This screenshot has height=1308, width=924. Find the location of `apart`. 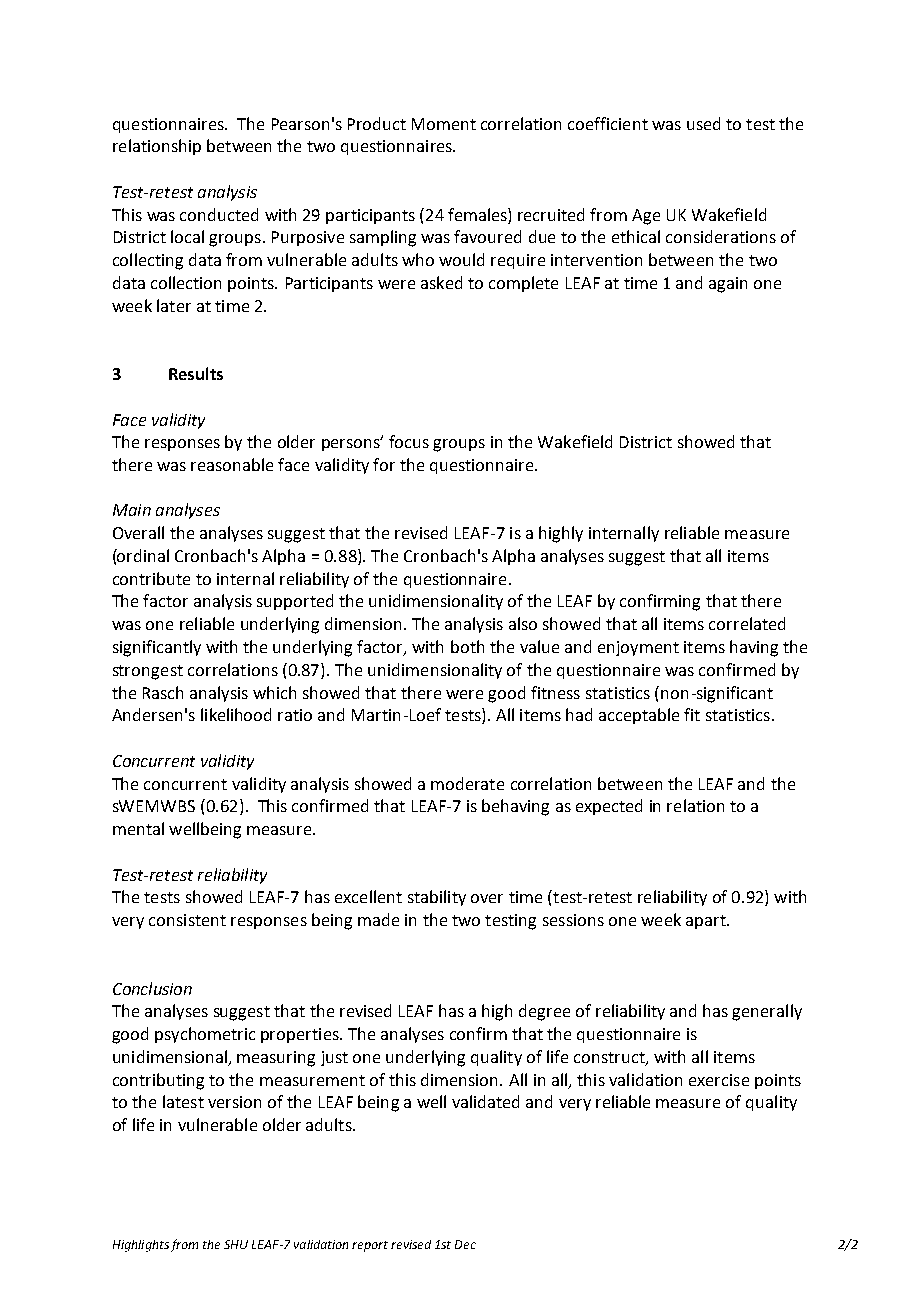

apart is located at coordinates (707, 922).
